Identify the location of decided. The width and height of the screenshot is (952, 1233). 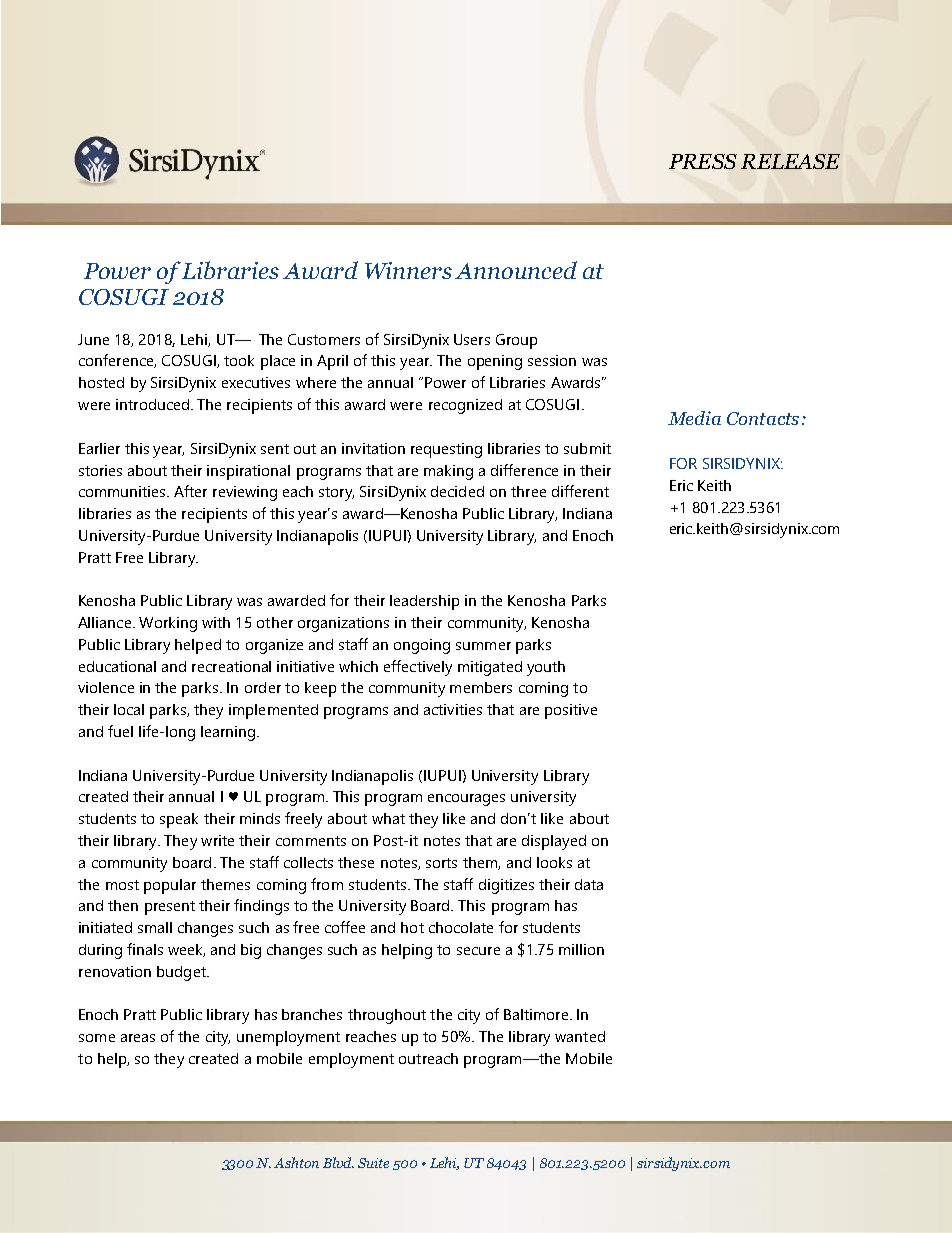
(457, 491).
